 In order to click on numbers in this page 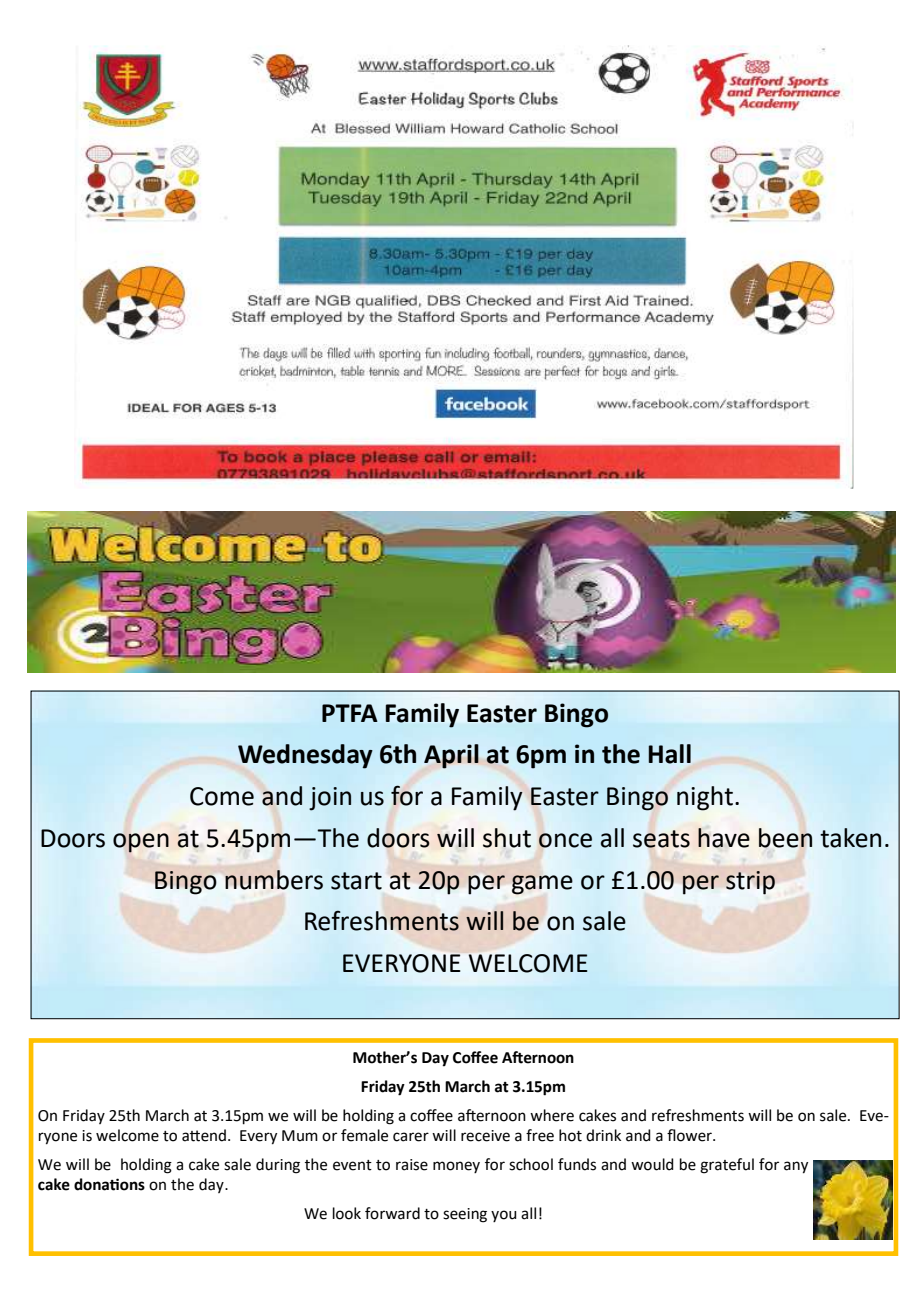, I will do `click(274, 880)`.
